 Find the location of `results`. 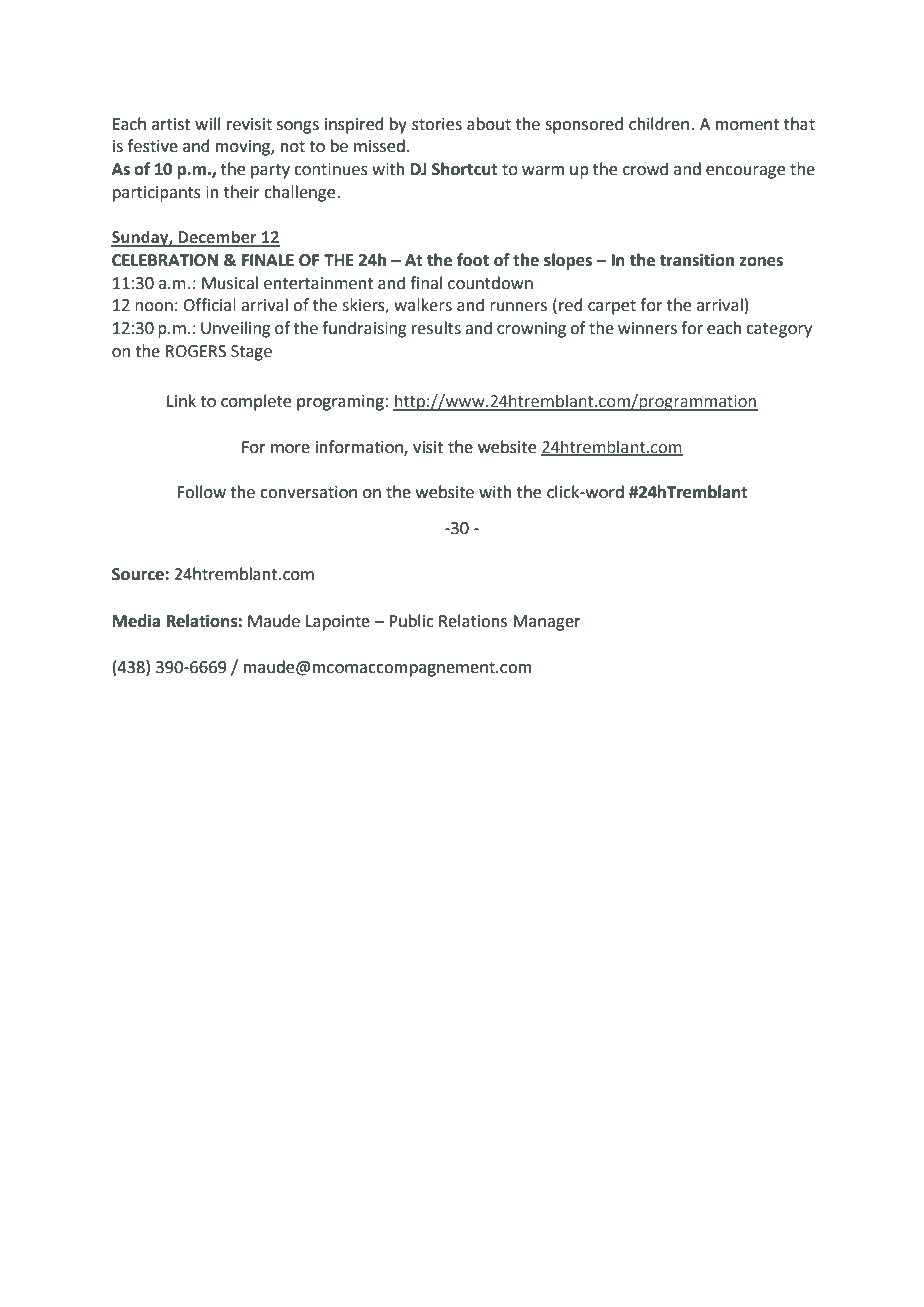

results is located at coordinates (436, 328).
